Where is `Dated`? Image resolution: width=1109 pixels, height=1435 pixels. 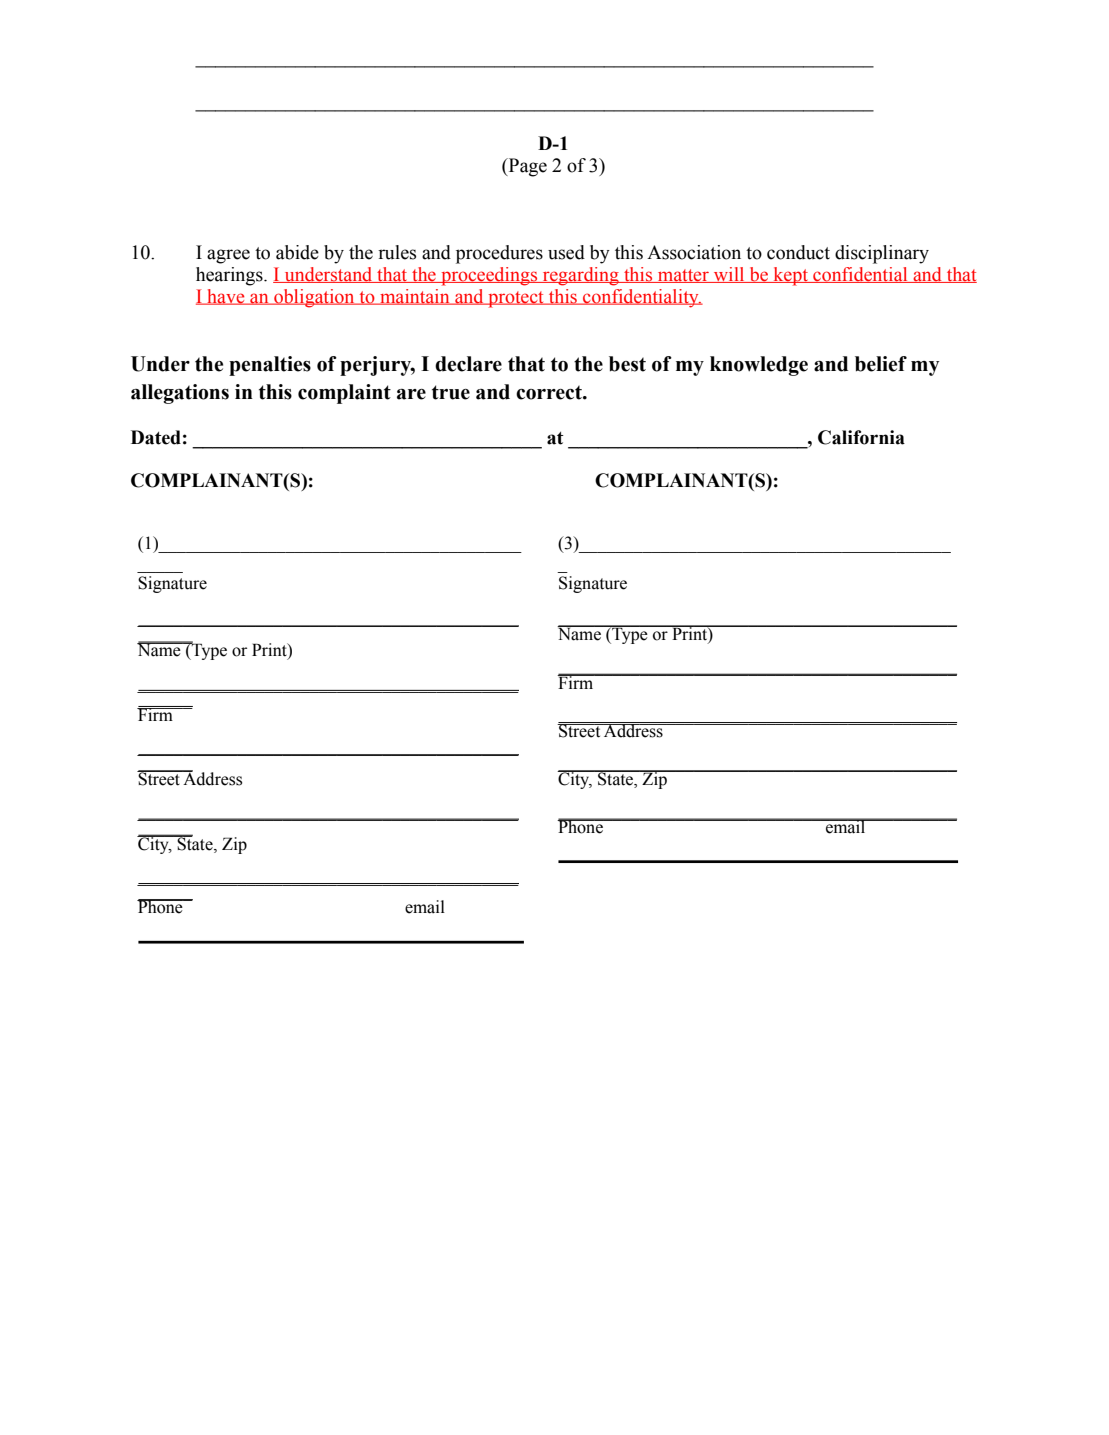
Dated is located at coordinates (156, 437).
